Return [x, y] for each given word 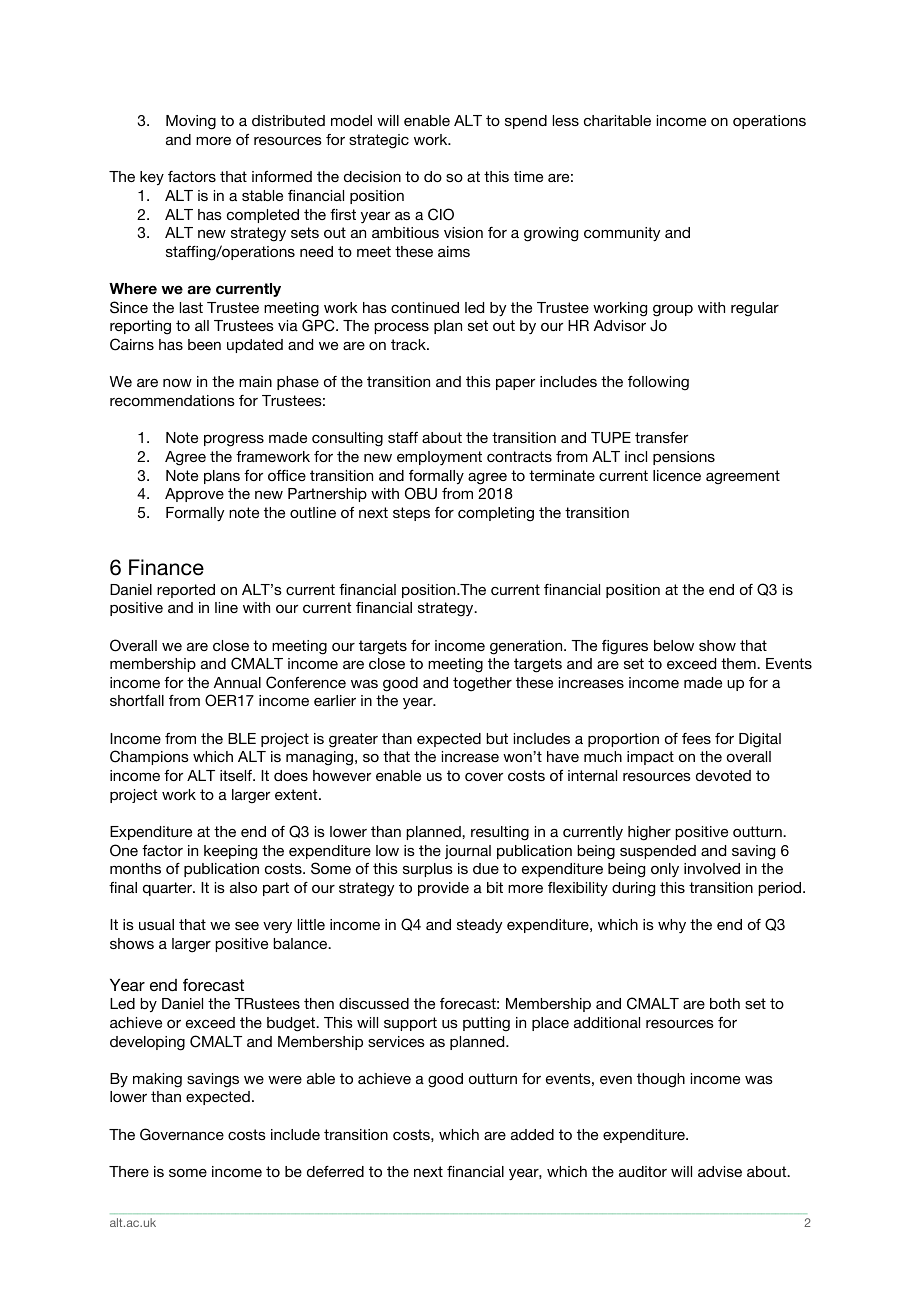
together [482, 684]
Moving [191, 122]
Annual [237, 682]
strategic [379, 141]
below [674, 645]
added [532, 1134]
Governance [182, 1134]
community [622, 234]
